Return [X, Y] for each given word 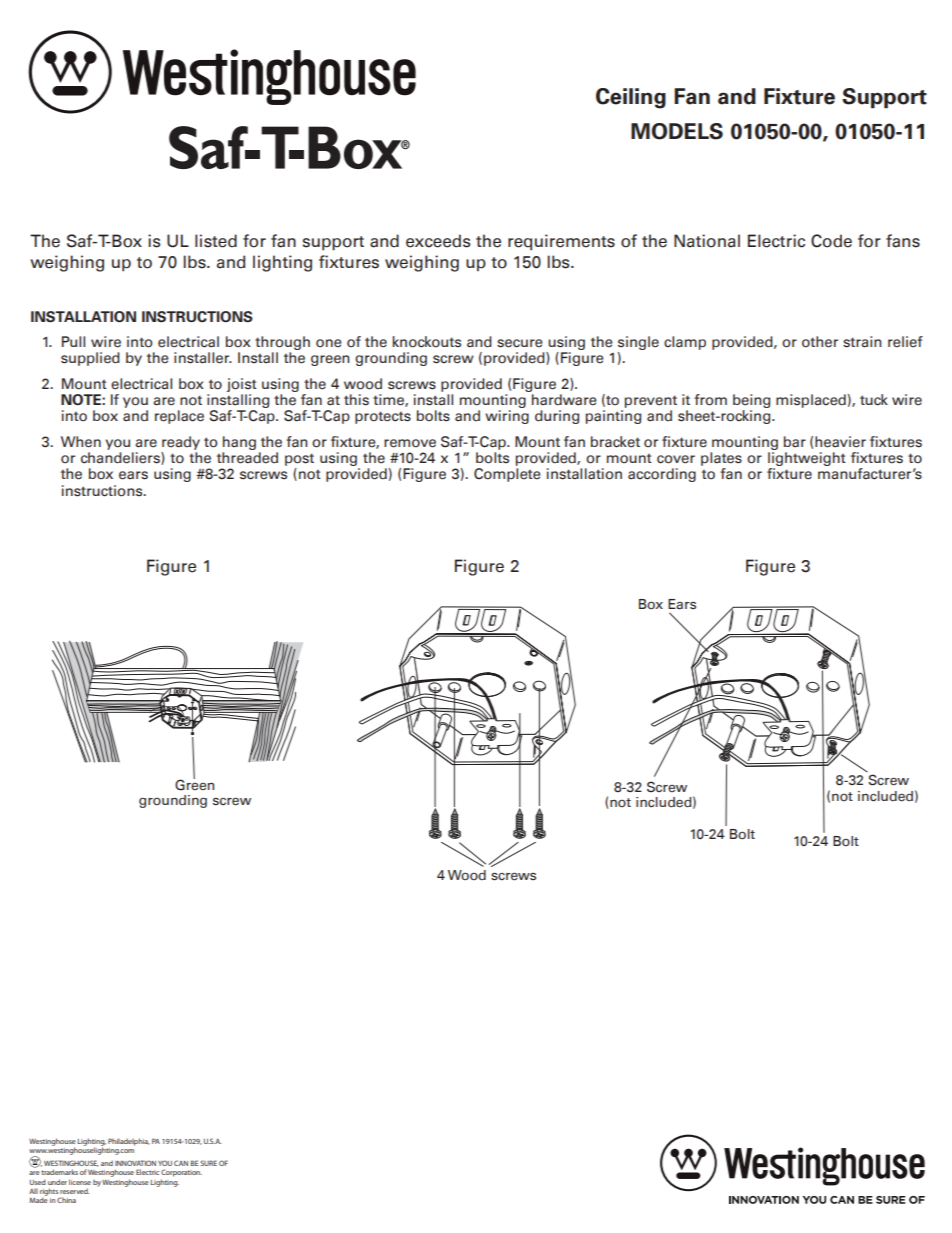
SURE [208, 1163]
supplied [90, 359]
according [662, 475]
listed [216, 241]
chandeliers [121, 458]
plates [721, 459]
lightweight [807, 459]
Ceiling [631, 98]
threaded [247, 458]
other [820, 342]
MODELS [677, 131]
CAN [181, 1163]
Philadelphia [129, 1142]
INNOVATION [135, 1163]
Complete [507, 475]
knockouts [426, 342]
